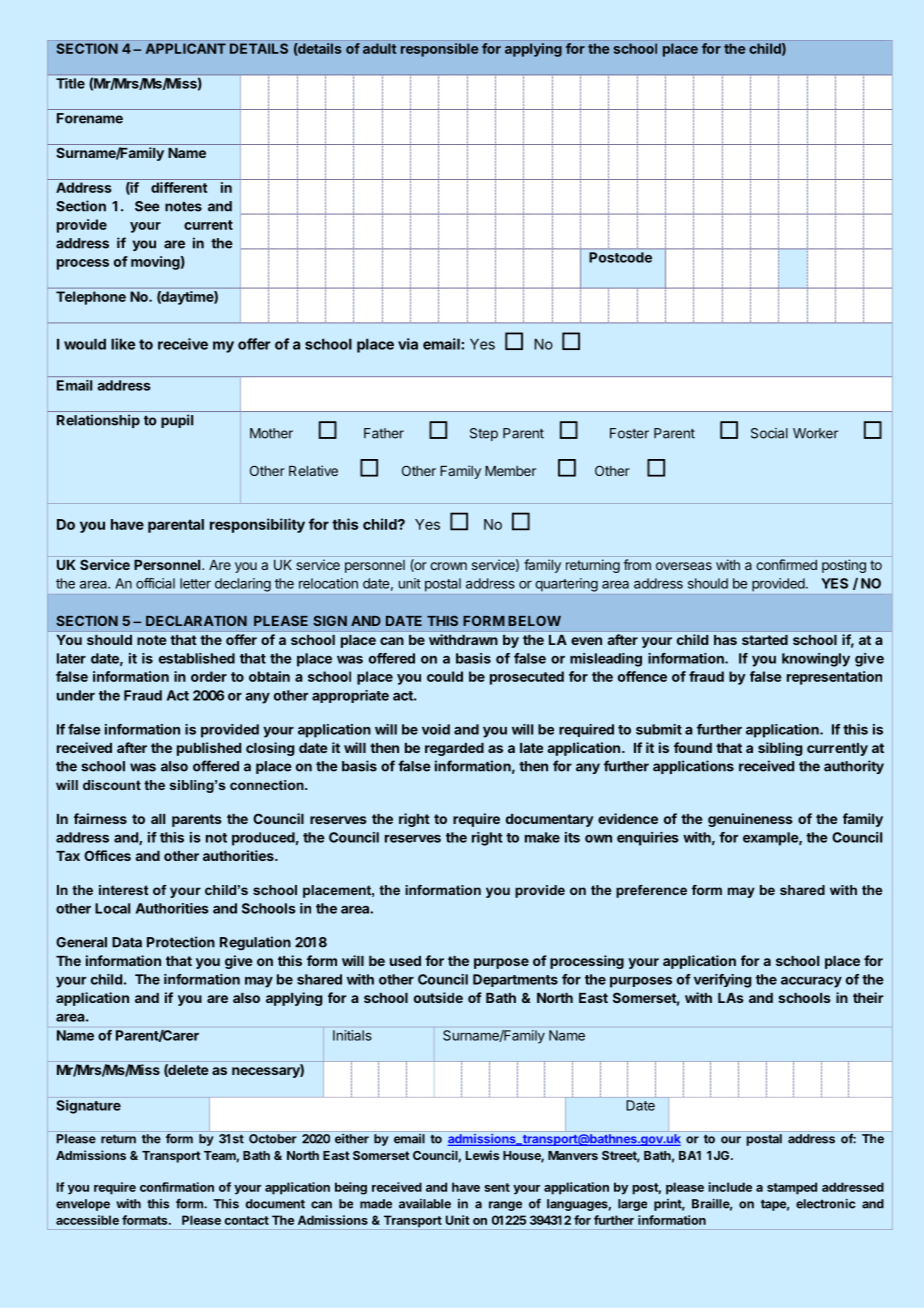 The width and height of the screenshot is (924, 1308). Describe the element at coordinates (177, 1187) in the screenshot. I see `confirmation` at that location.
